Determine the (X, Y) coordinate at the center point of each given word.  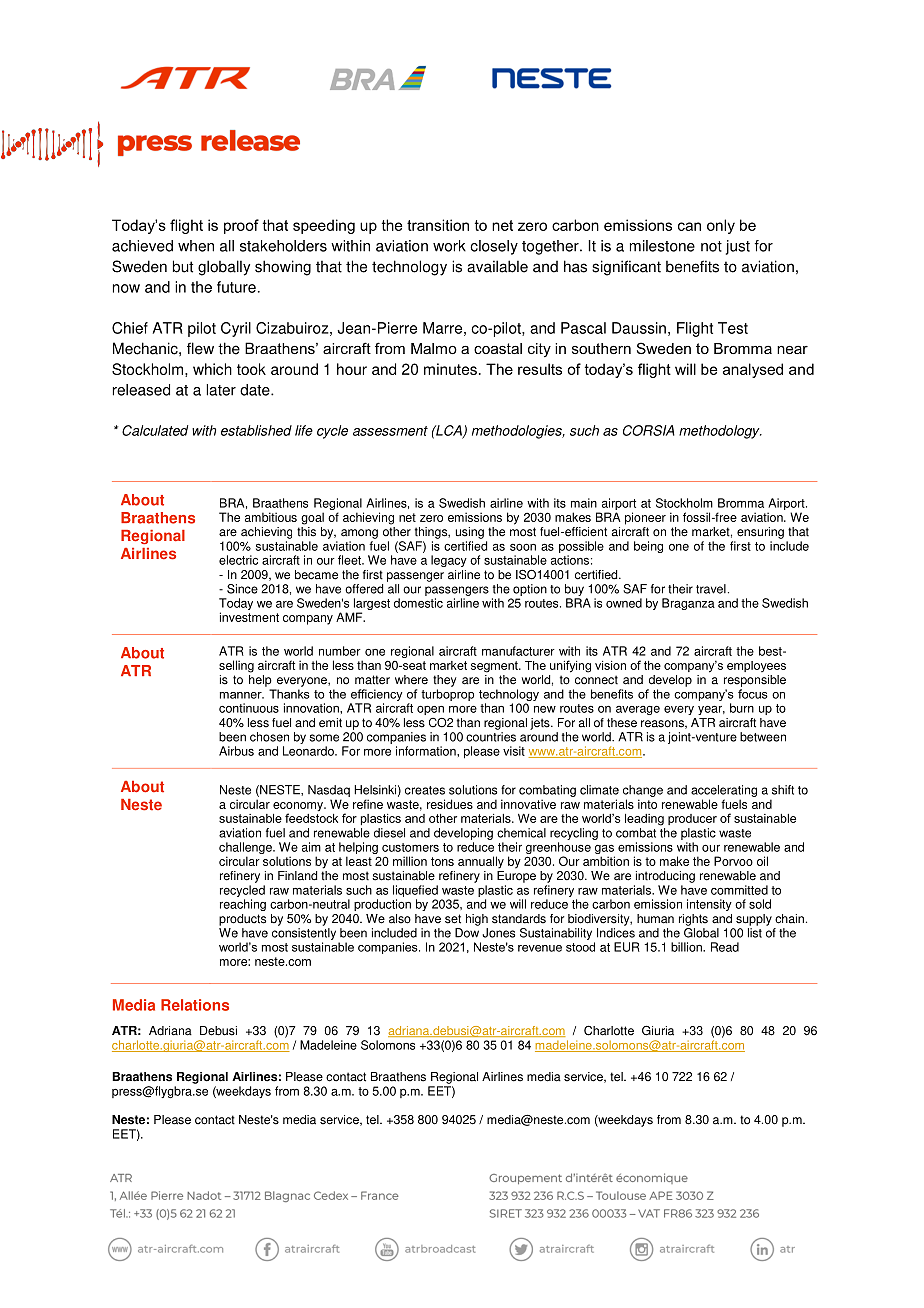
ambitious (271, 517)
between (763, 737)
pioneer (645, 518)
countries (491, 737)
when (196, 246)
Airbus (236, 751)
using (470, 533)
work (449, 246)
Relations (195, 1005)
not (711, 246)
